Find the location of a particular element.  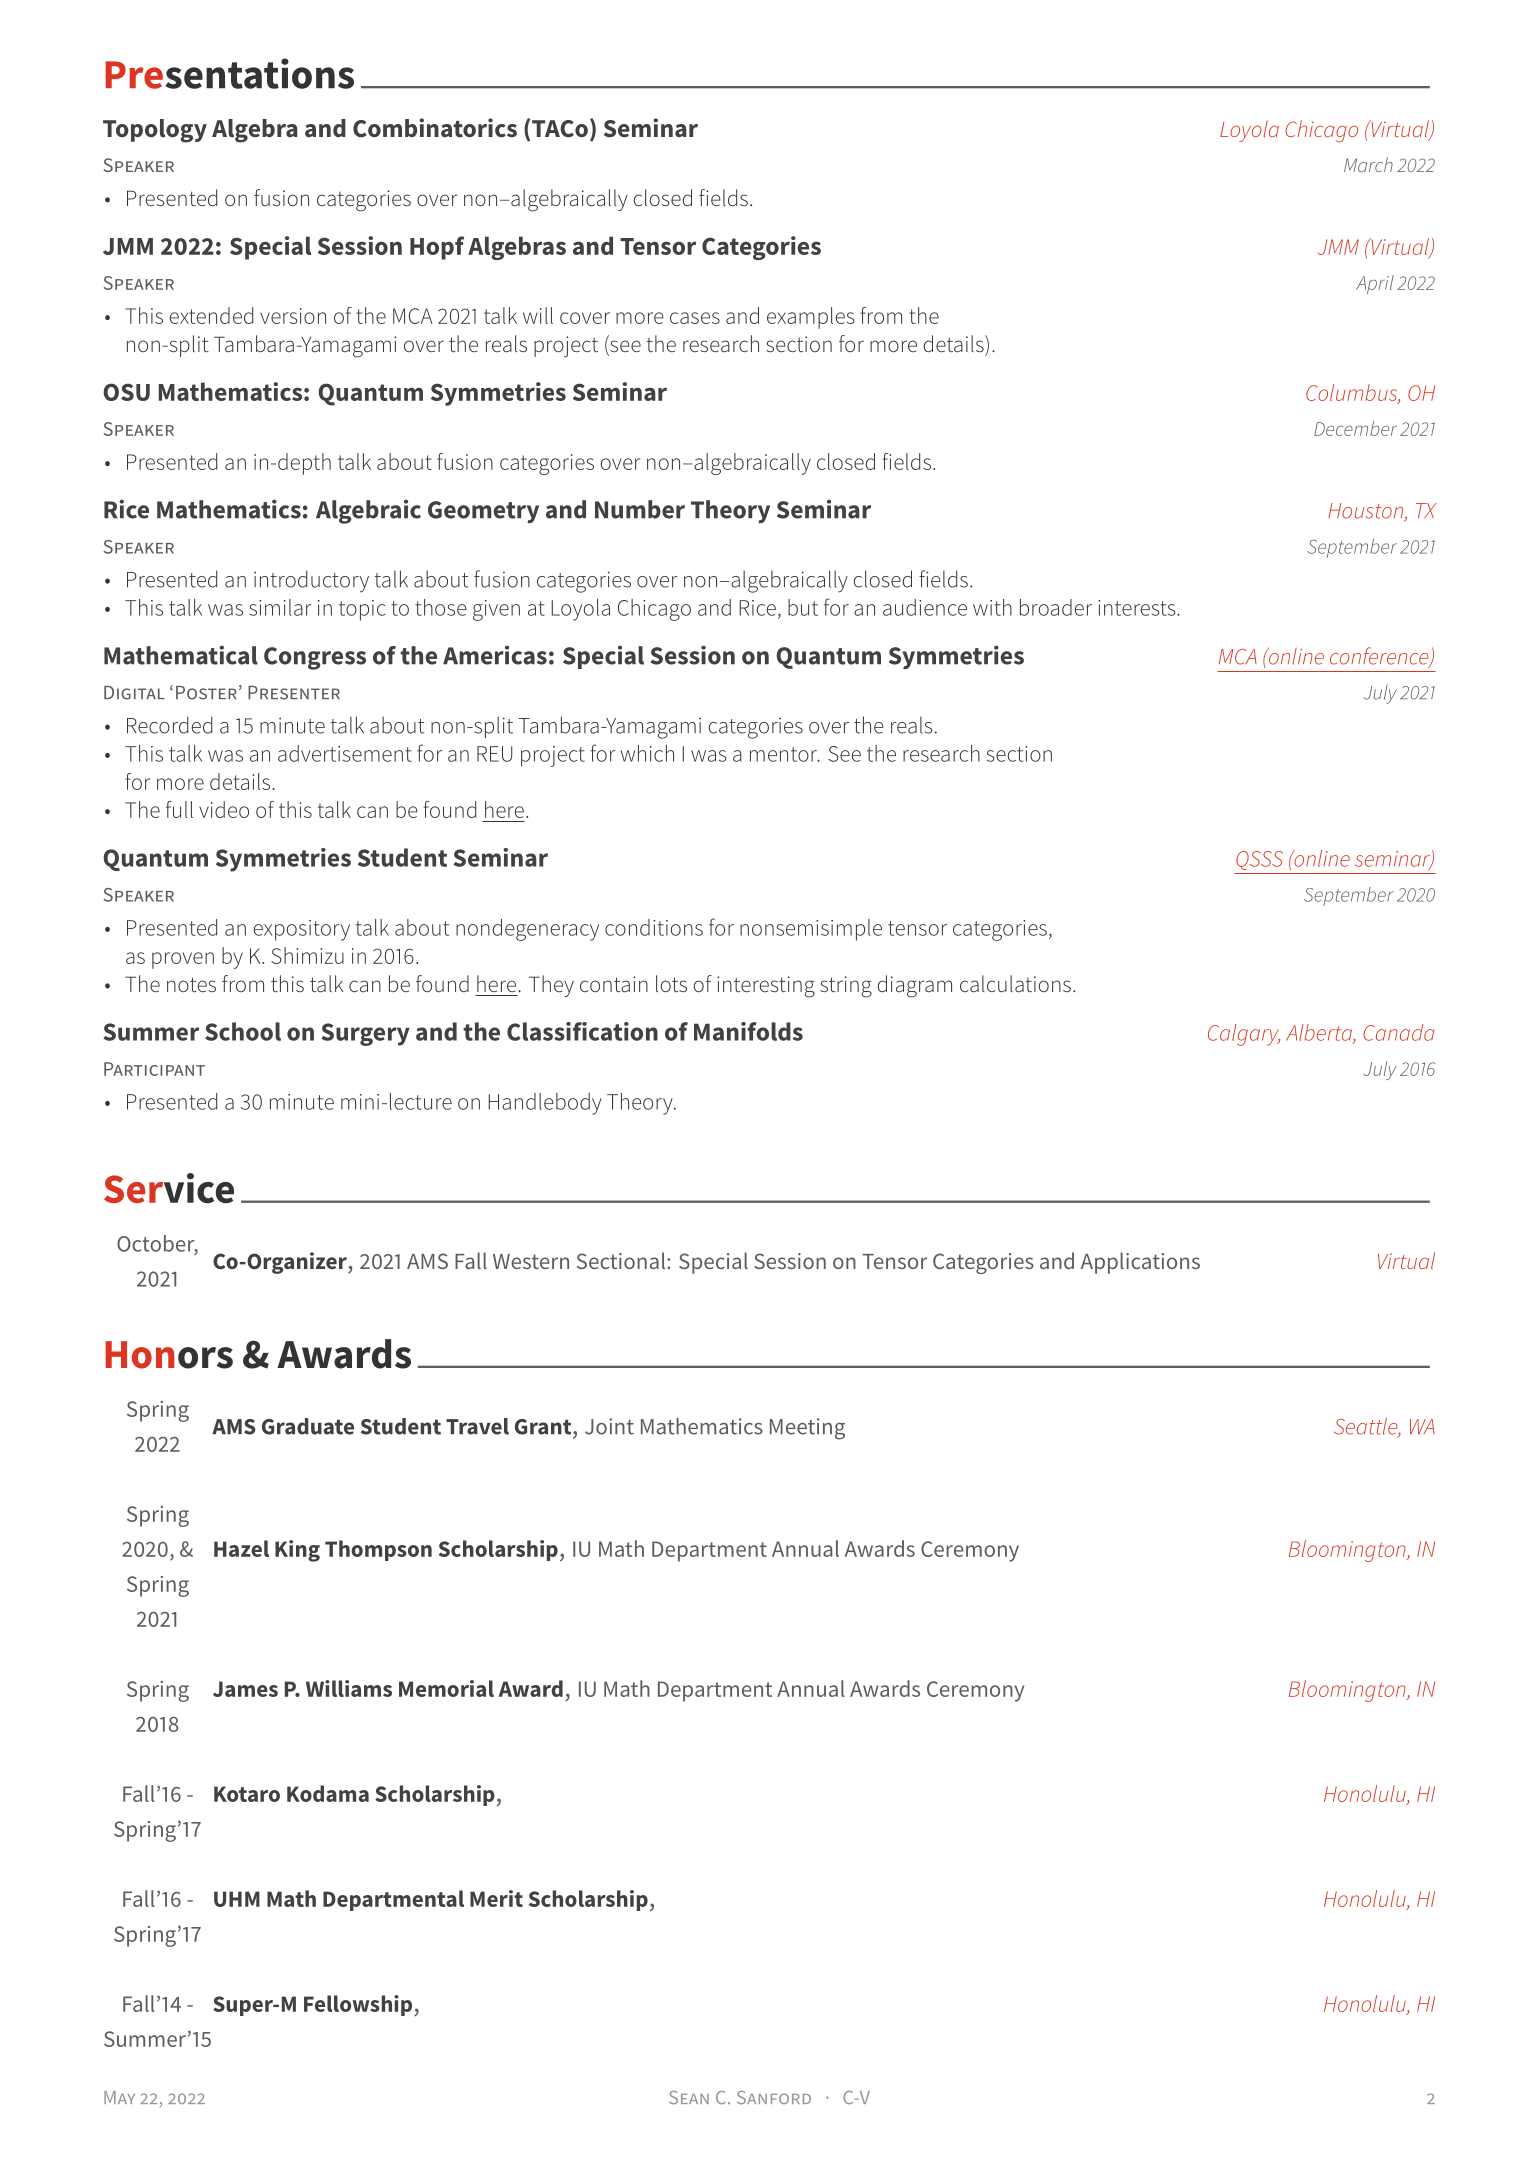

interests is located at coordinates (1138, 608).
